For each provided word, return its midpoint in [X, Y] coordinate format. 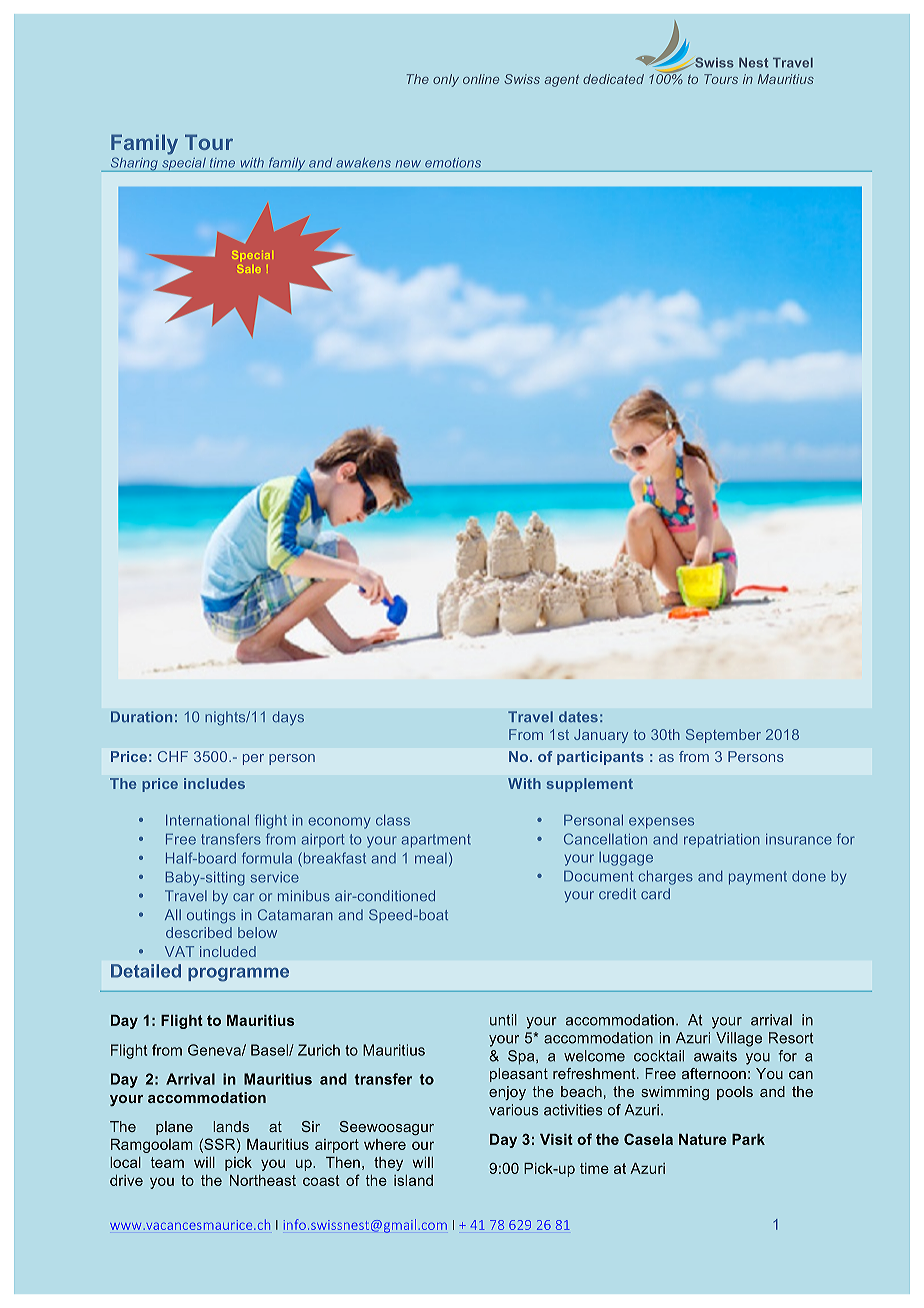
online [481, 79]
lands [231, 1126]
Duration [141, 717]
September [723, 736]
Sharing [134, 164]
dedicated [613, 79]
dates [578, 717]
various [514, 1110]
